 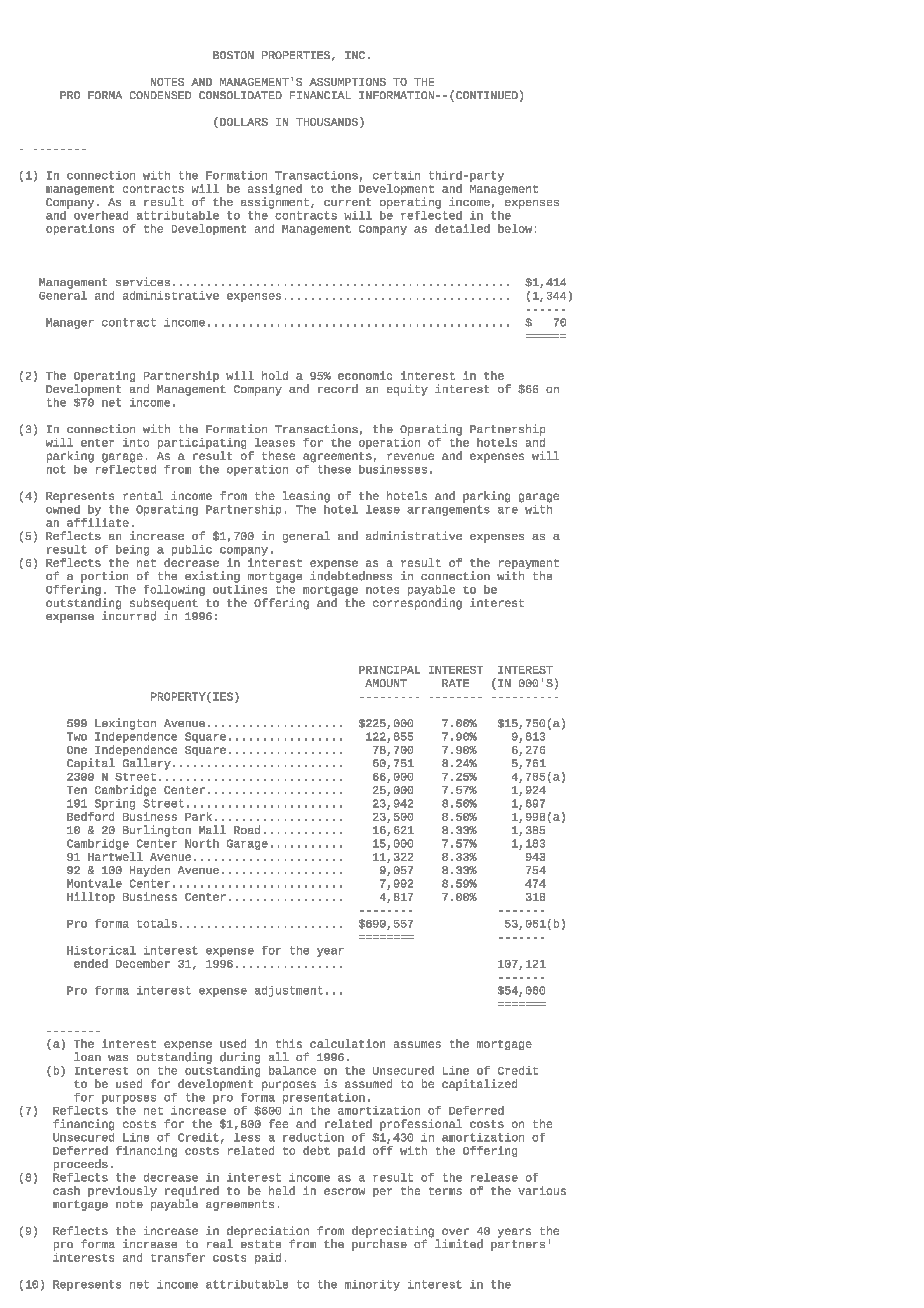 What do you see at coordinates (118, 1058) in the page?
I see `was` at bounding box center [118, 1058].
